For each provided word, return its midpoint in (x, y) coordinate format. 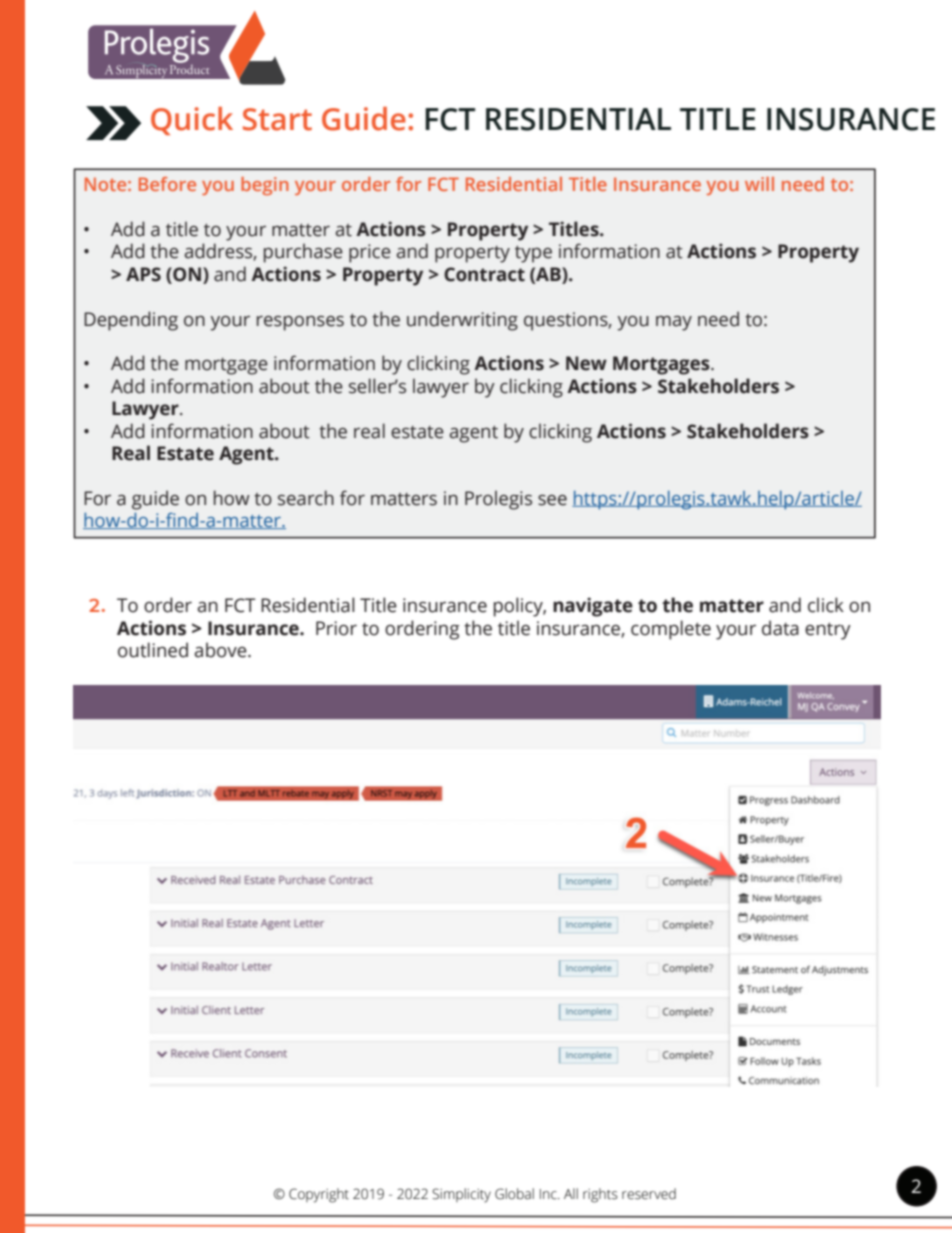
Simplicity (461, 1195)
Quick (192, 121)
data (780, 628)
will (759, 184)
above (221, 650)
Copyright (319, 1195)
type (533, 254)
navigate (593, 607)
